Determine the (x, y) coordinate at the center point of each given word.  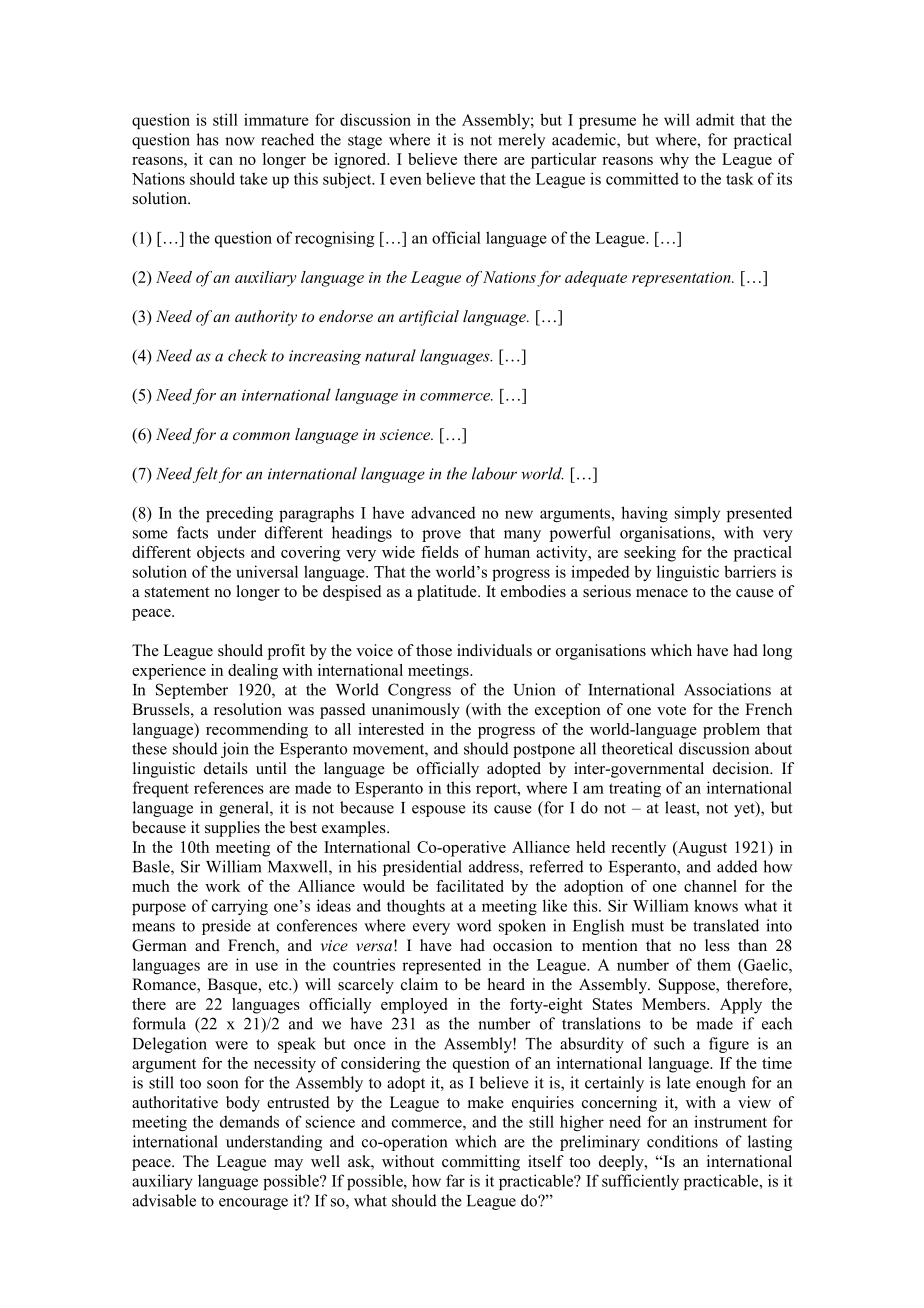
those (434, 650)
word (474, 925)
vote (671, 710)
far (455, 1180)
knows (716, 905)
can (221, 161)
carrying (240, 907)
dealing (253, 672)
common (261, 436)
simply (697, 514)
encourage (253, 1204)
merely (521, 141)
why (674, 161)
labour (494, 473)
